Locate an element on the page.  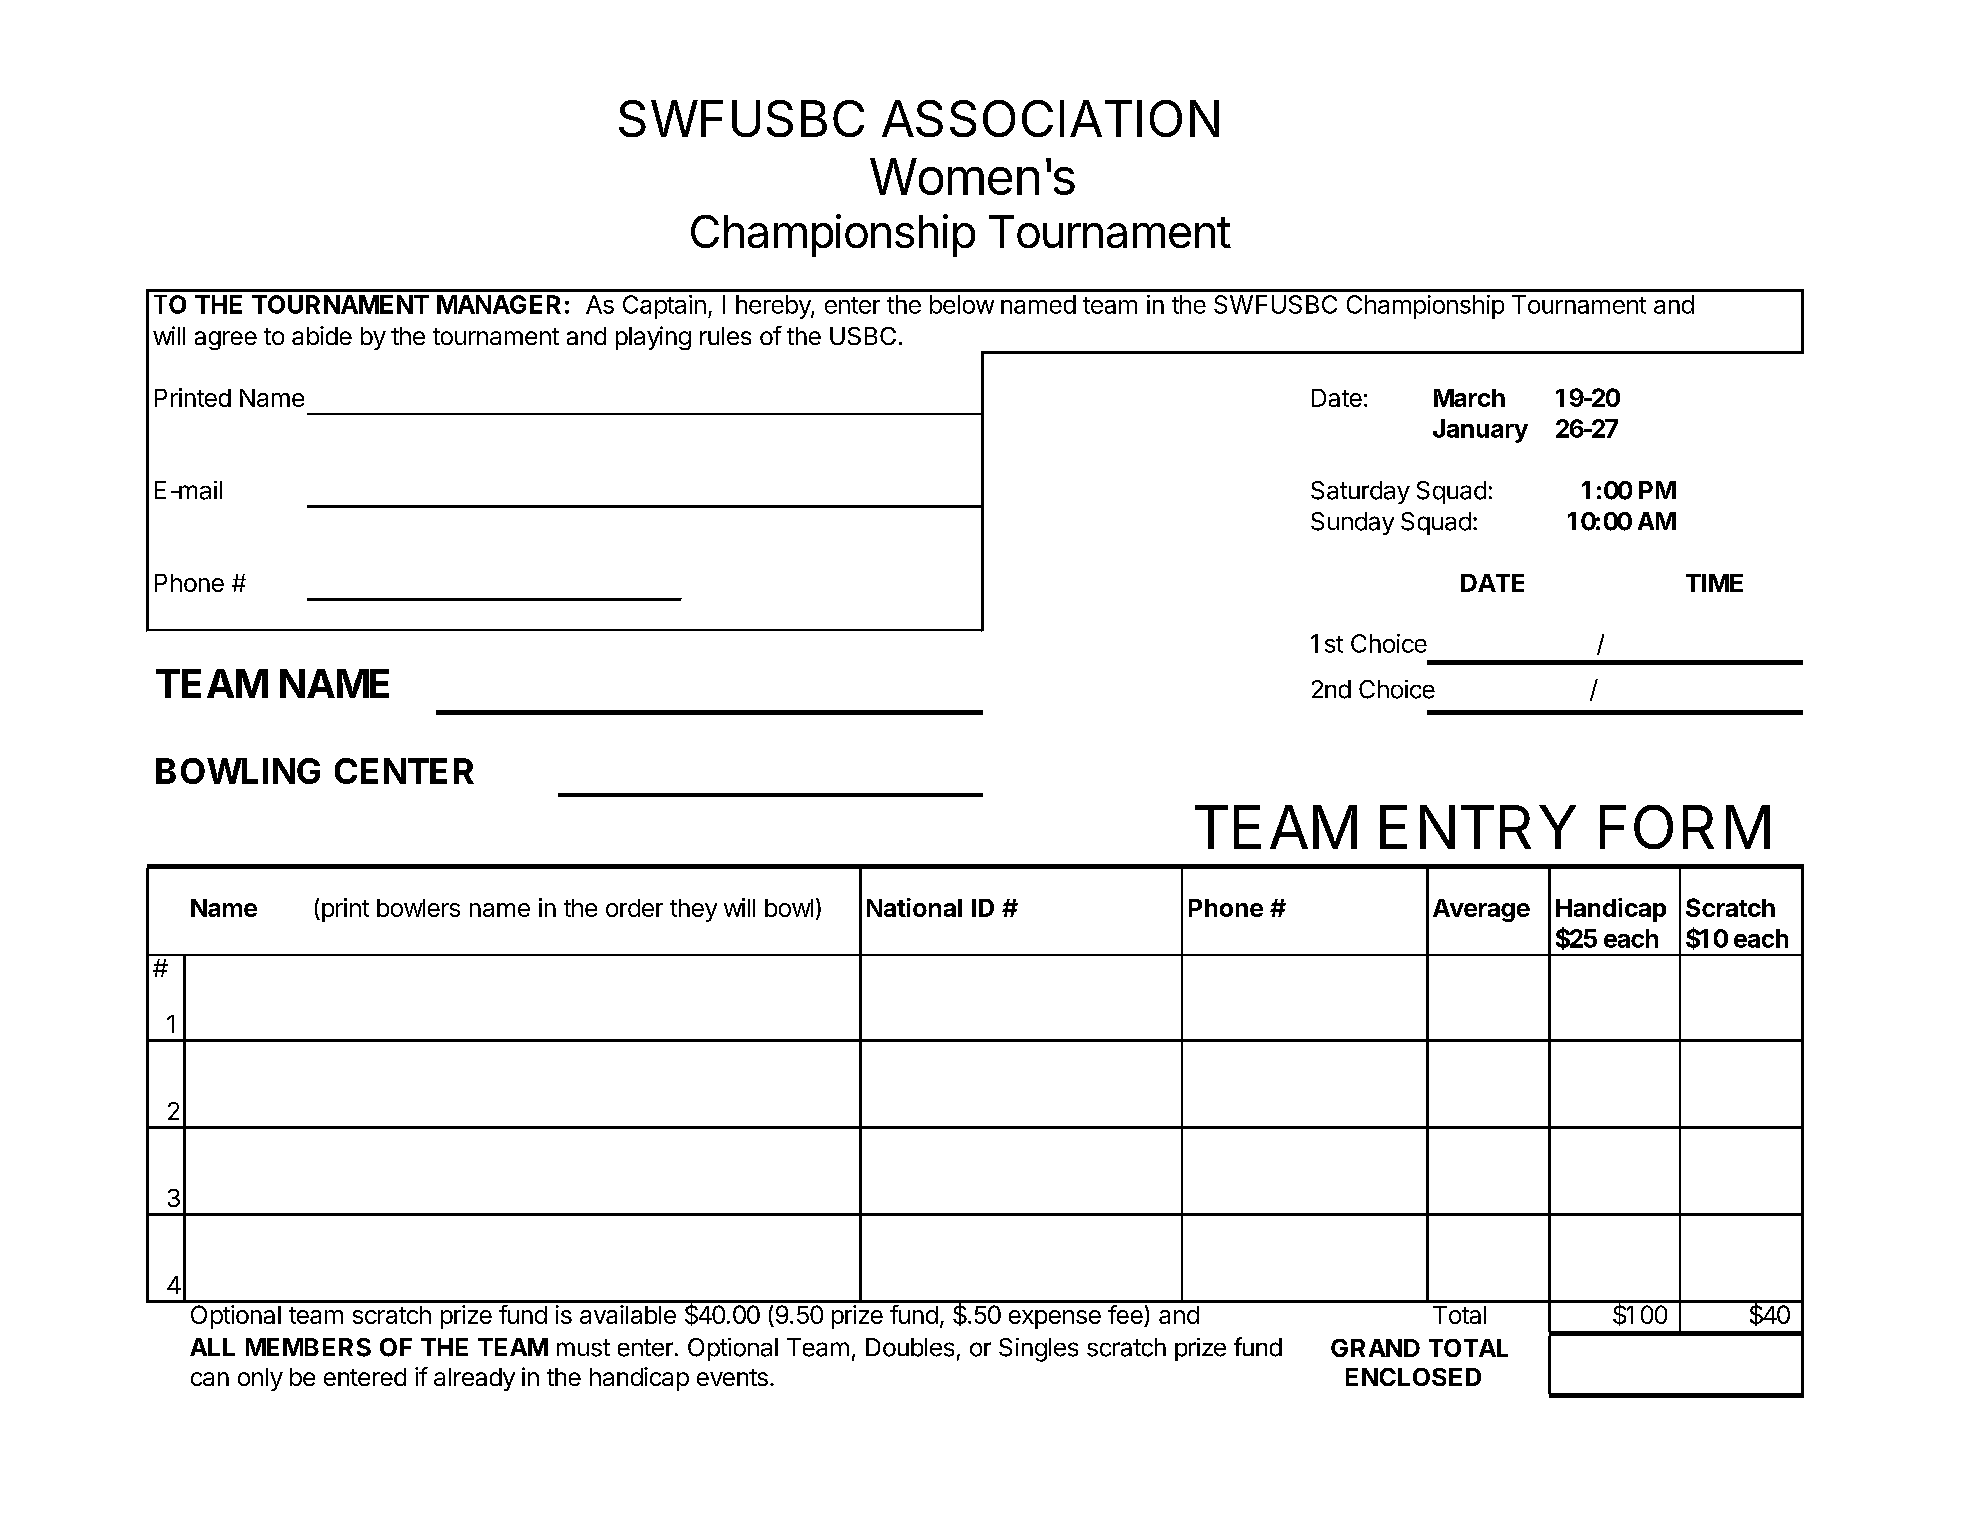
ENCLOSED is located at coordinates (1413, 1377).
